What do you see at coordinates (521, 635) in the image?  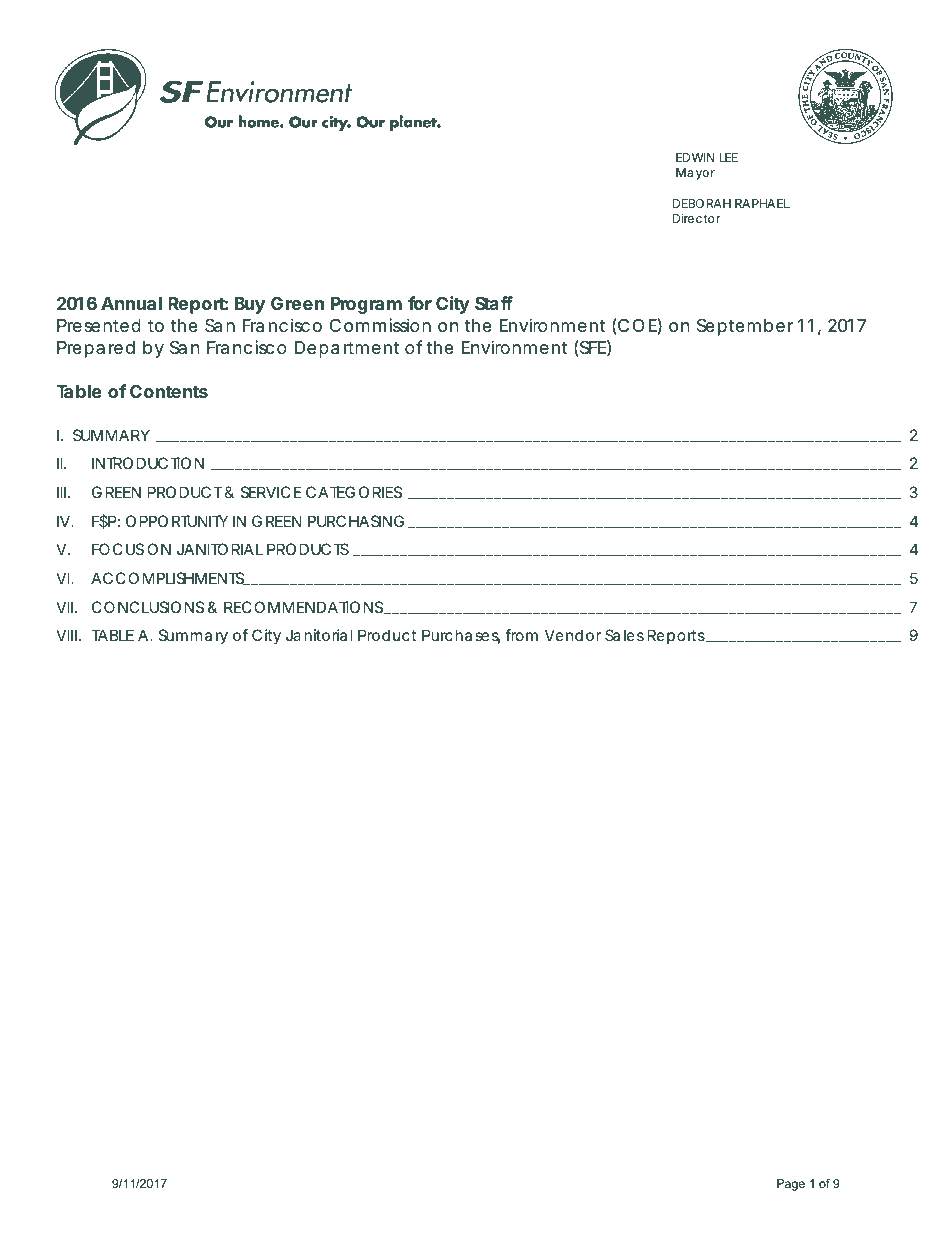 I see `from` at bounding box center [521, 635].
